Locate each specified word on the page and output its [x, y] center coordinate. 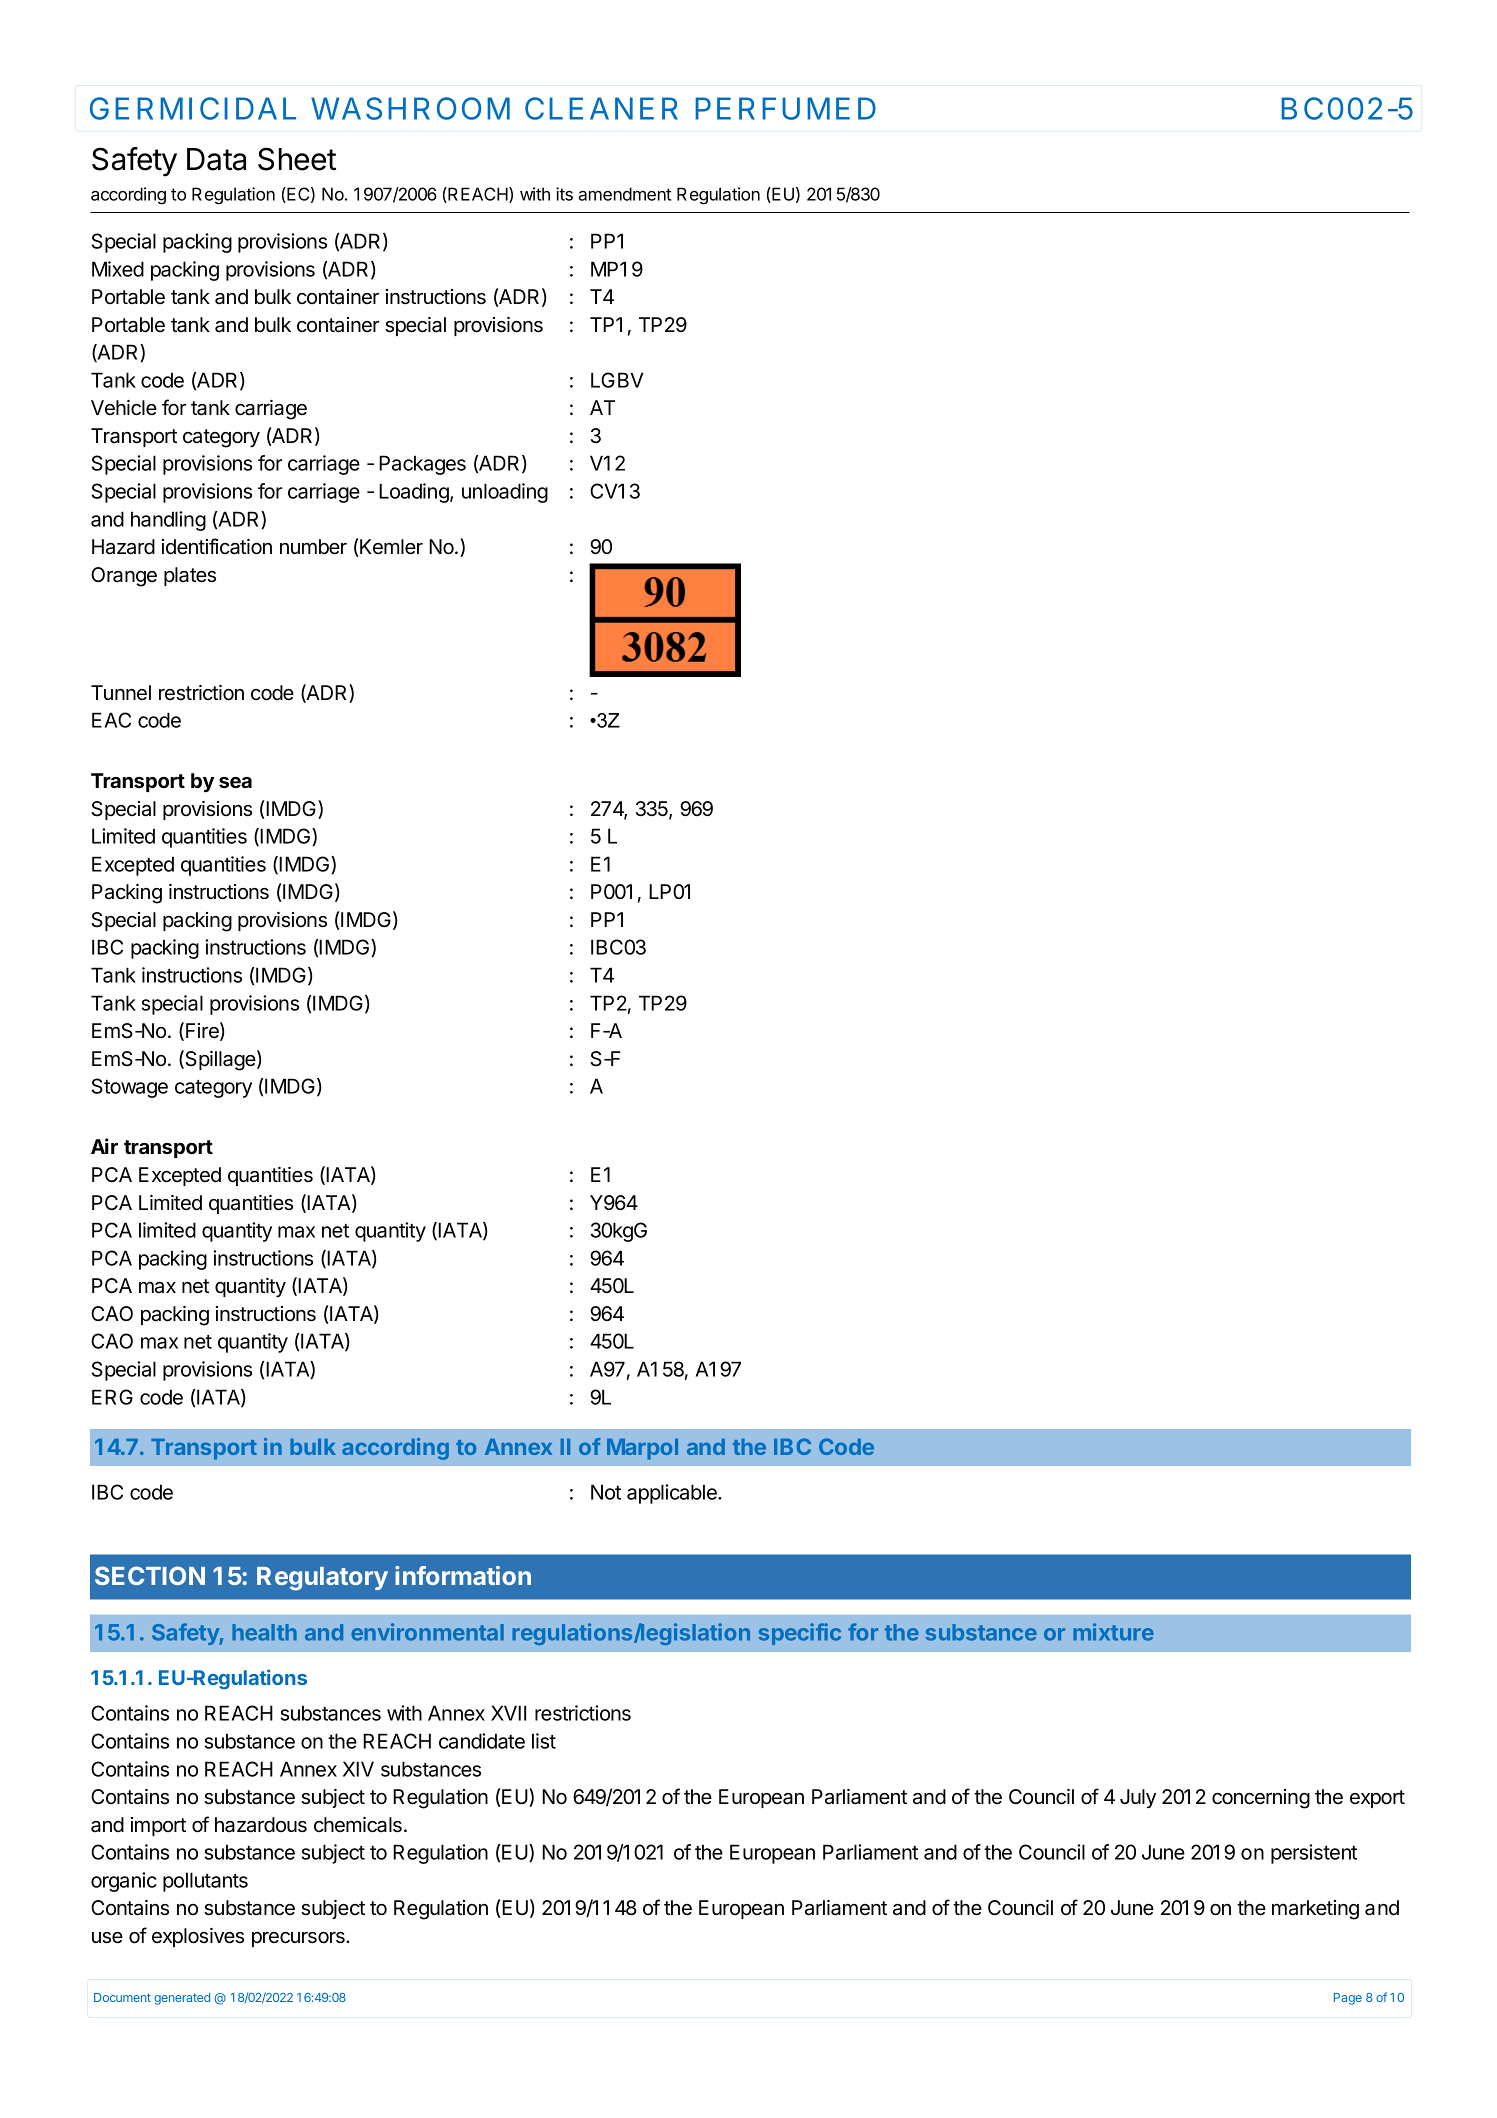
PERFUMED [785, 108]
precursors [299, 1939]
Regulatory [322, 1579]
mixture [1113, 1632]
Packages [422, 465]
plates [190, 576]
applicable [673, 1494]
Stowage [130, 1088]
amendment [624, 194]
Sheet [297, 159]
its [564, 194]
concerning [1261, 1799]
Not [606, 1492]
